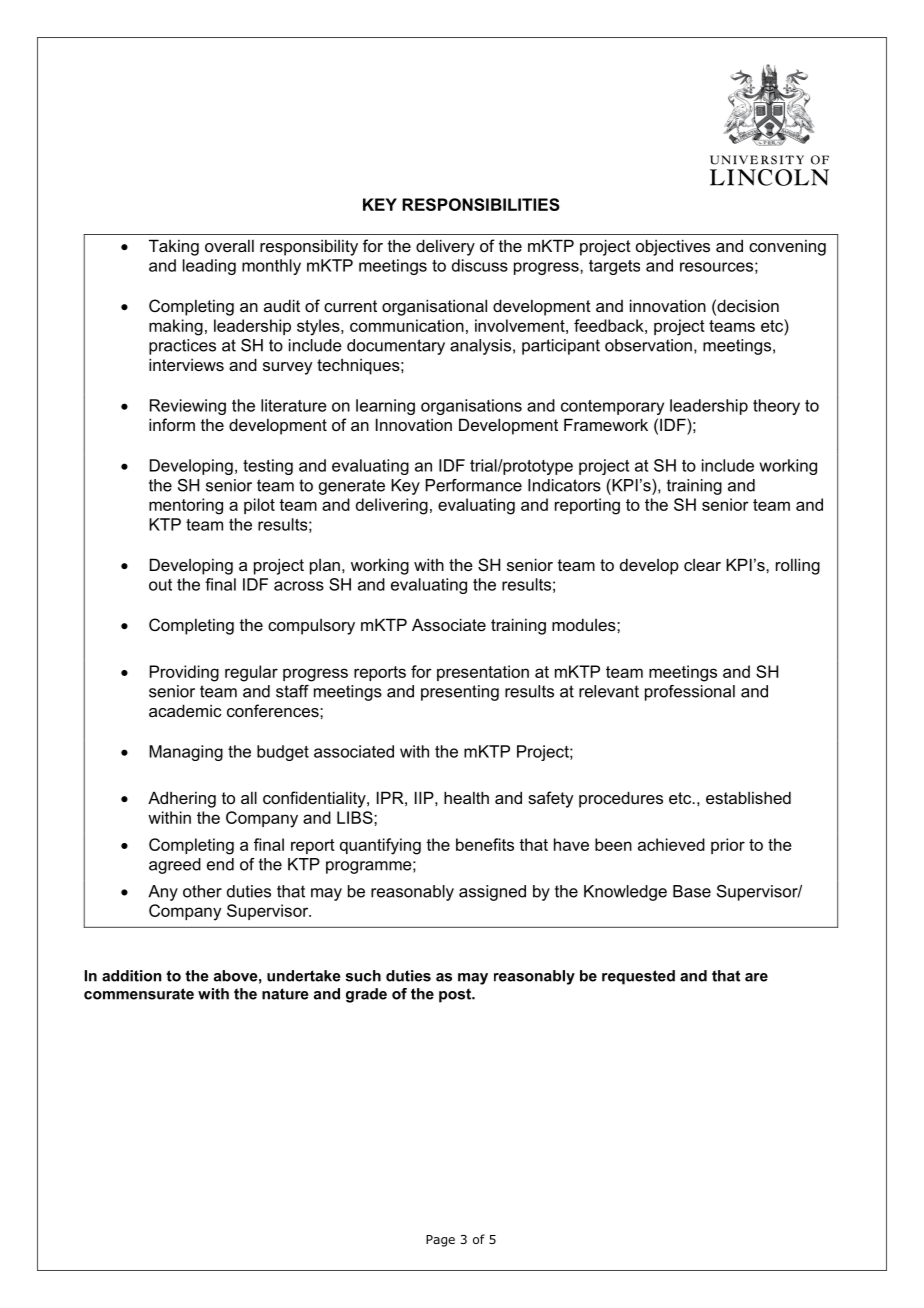  Describe the element at coordinates (673, 247) in the screenshot. I see `objectives` at that location.
